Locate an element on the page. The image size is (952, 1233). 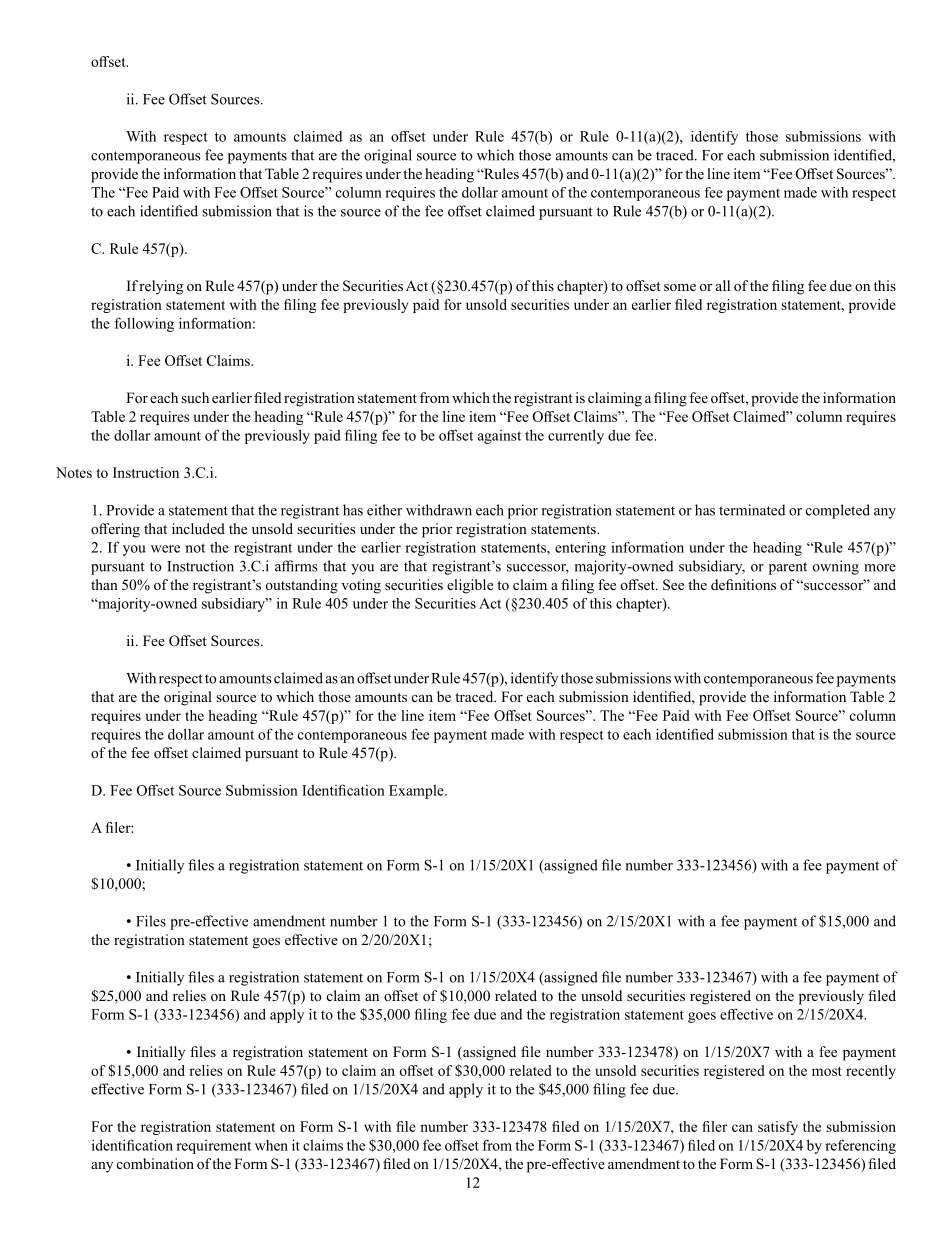
Example is located at coordinates (417, 792).
